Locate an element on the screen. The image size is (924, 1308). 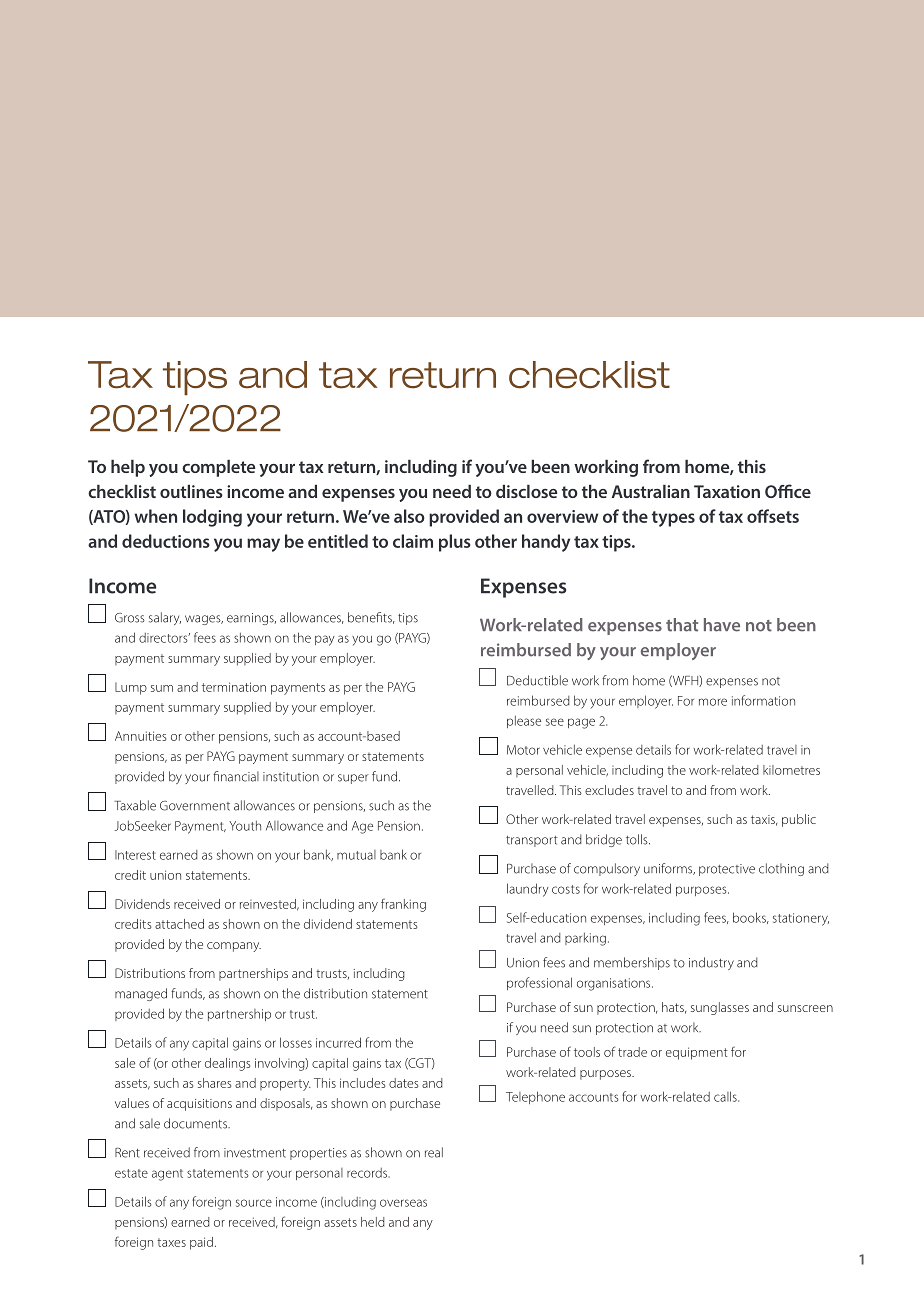
calls is located at coordinates (726, 1096).
